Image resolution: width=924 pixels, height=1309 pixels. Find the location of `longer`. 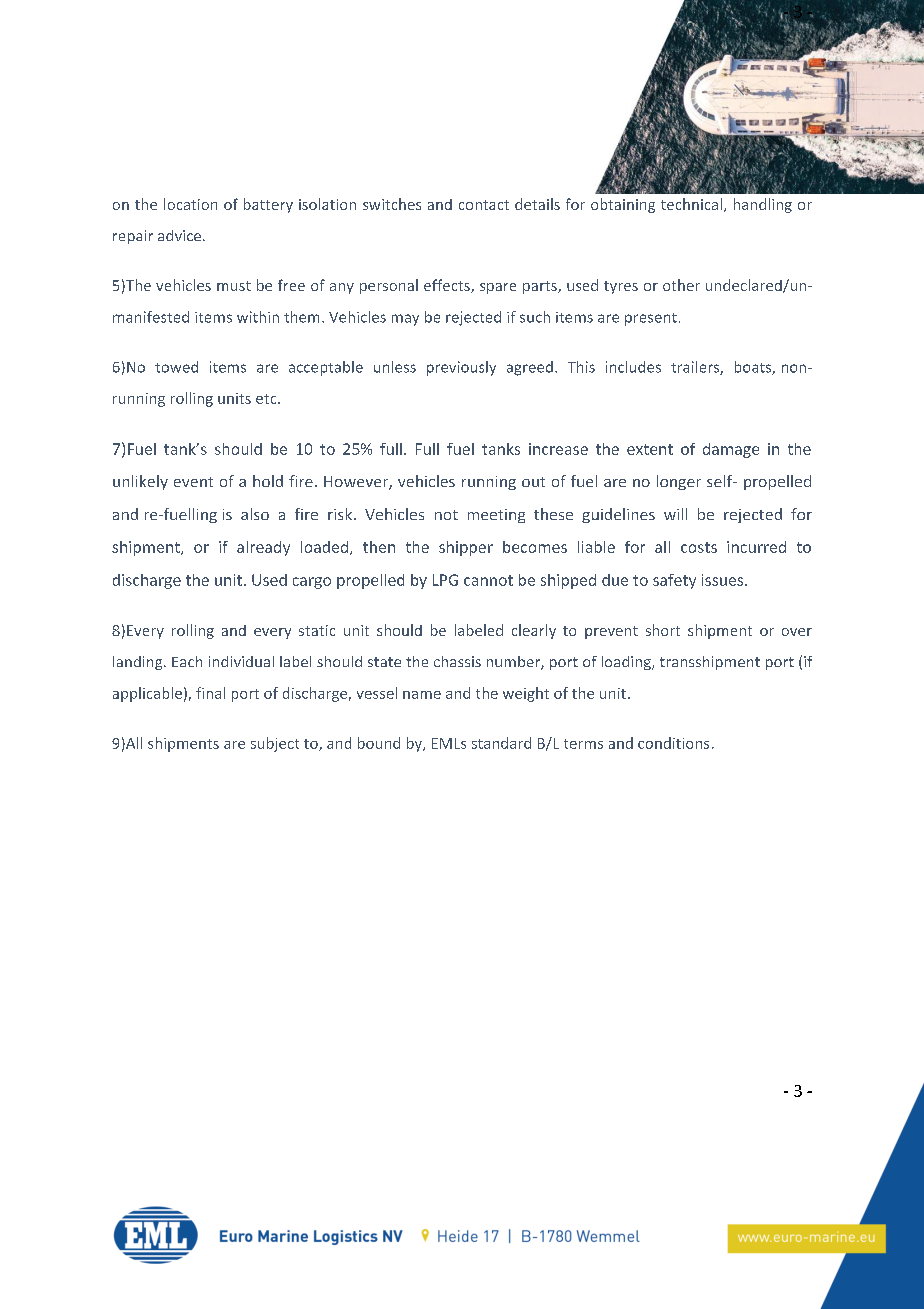

longer is located at coordinates (679, 482).
